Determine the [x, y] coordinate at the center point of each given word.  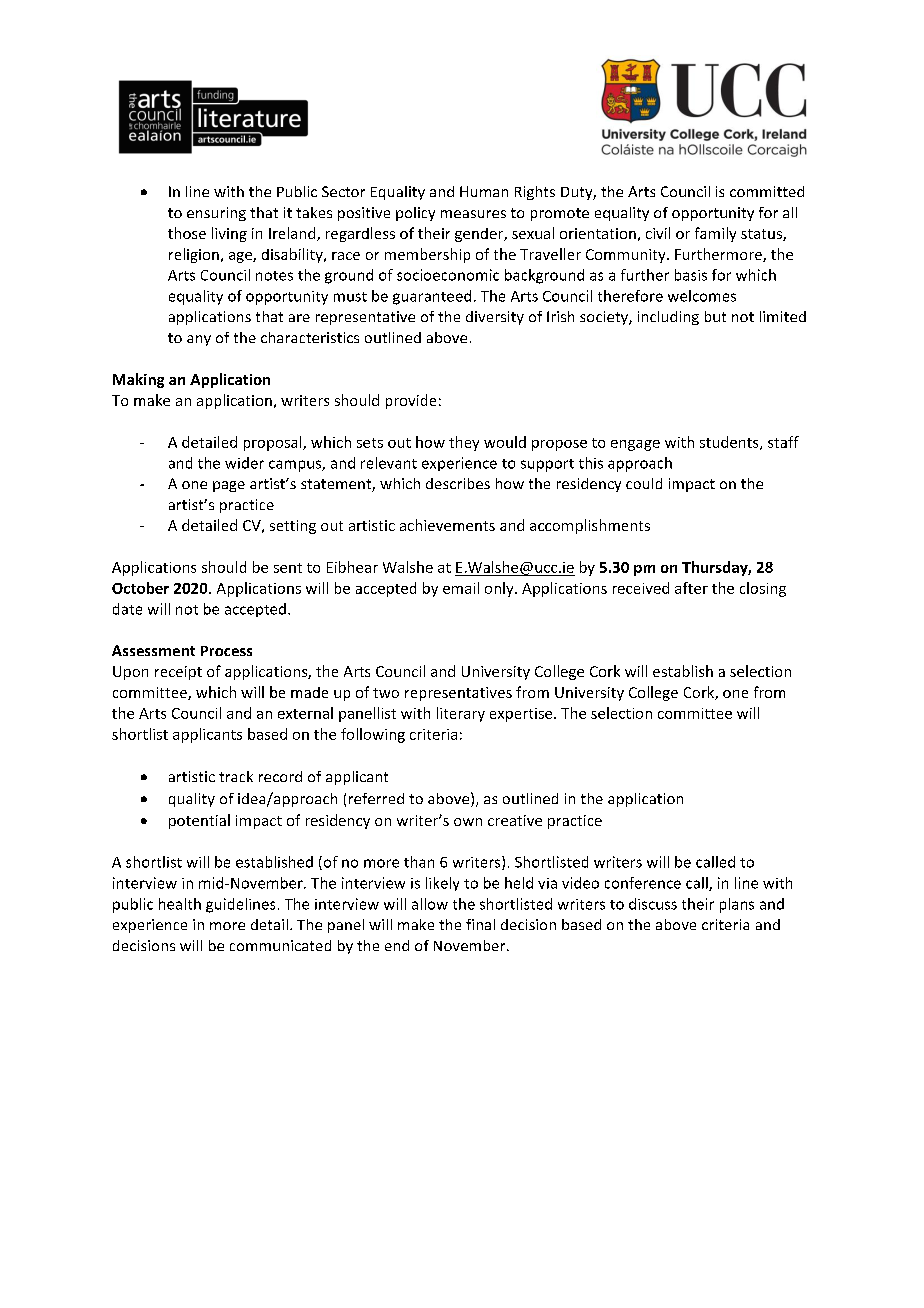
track [236, 776]
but [715, 316]
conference [643, 883]
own [468, 822]
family [715, 234]
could [644, 483]
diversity [495, 318]
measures [473, 214]
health [180, 904]
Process [226, 651]
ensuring [216, 214]
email [461, 588]
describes [458, 483]
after [691, 588]
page [229, 486]
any [199, 340]
